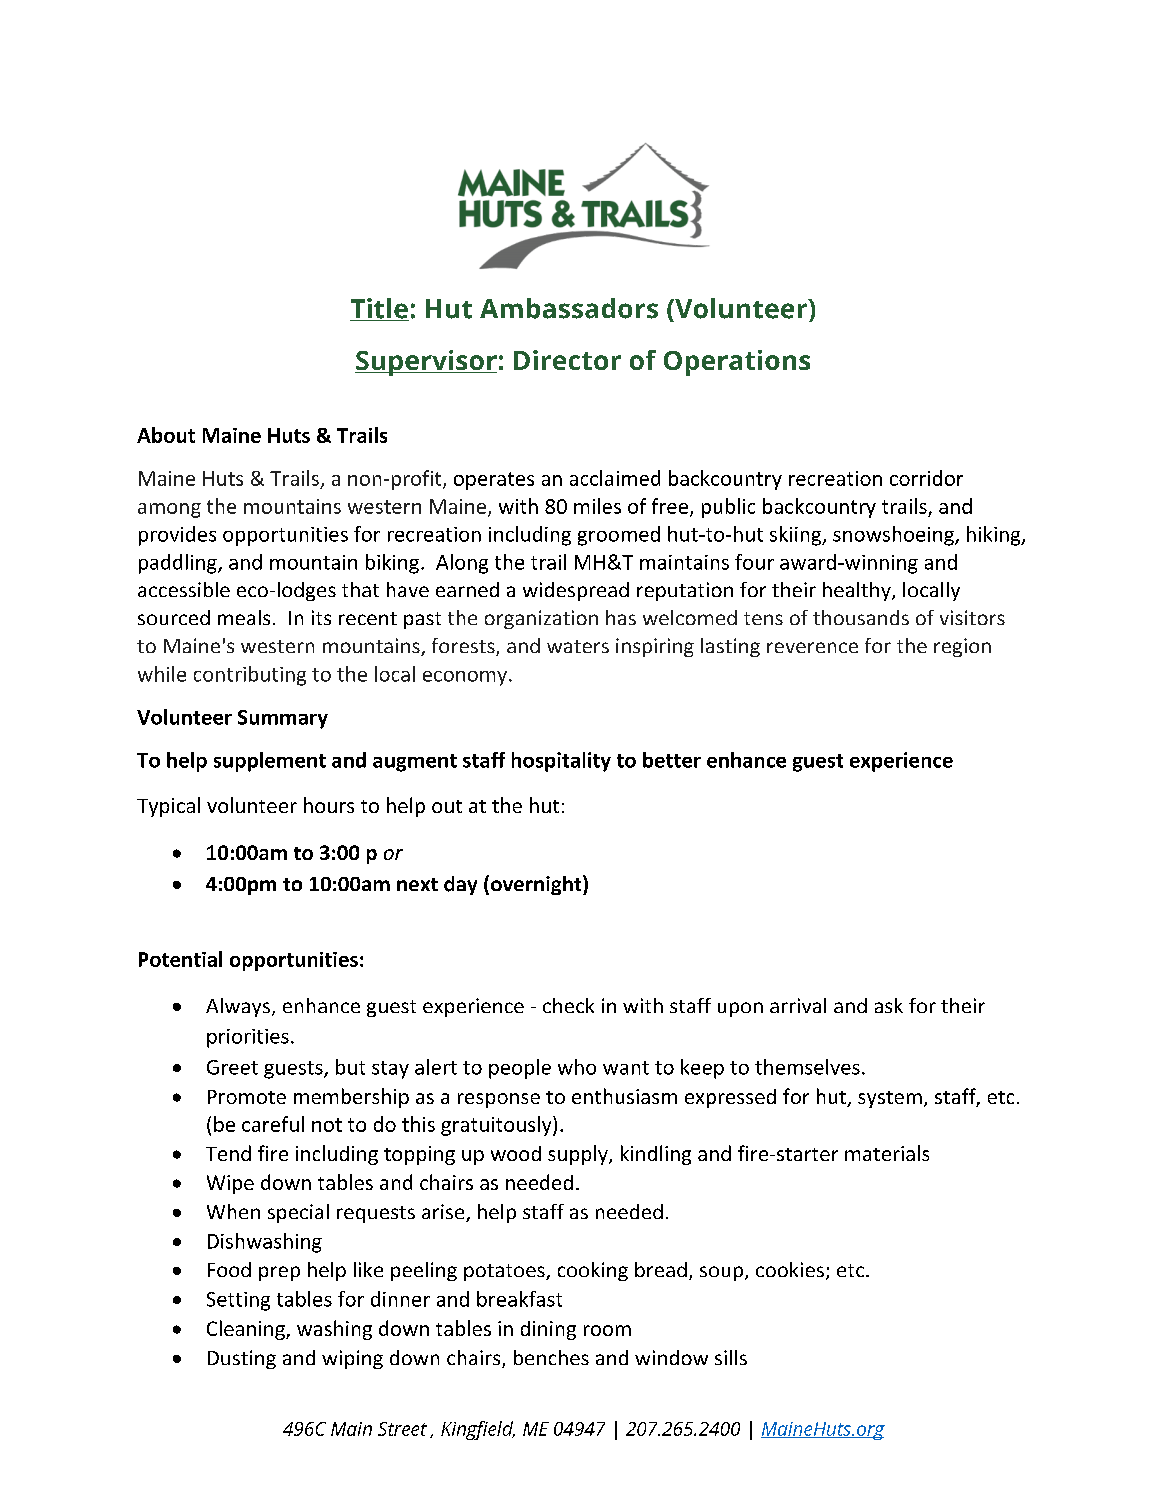 This page has height=1510, width=1167. Describe the element at coordinates (379, 309) in the page. I see `Title` at that location.
